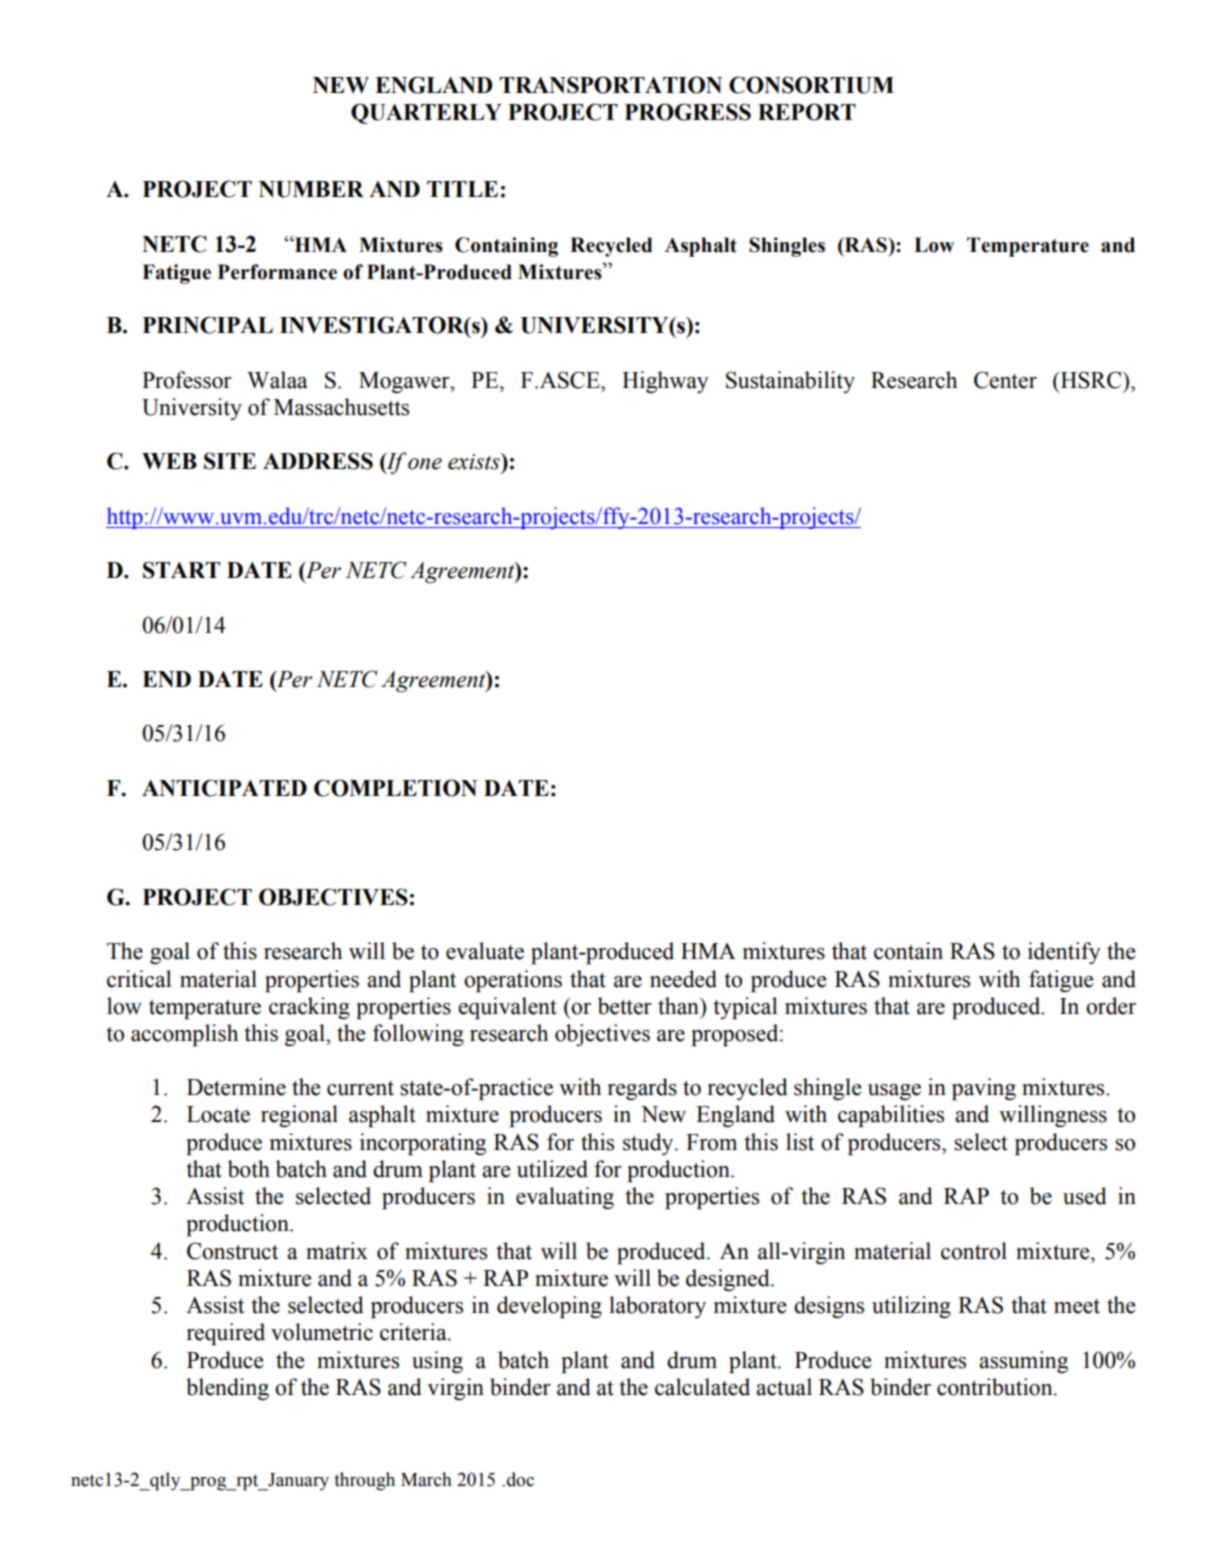  Describe the element at coordinates (610, 85) in the screenshot. I see `TRANSPORTATION` at that location.
